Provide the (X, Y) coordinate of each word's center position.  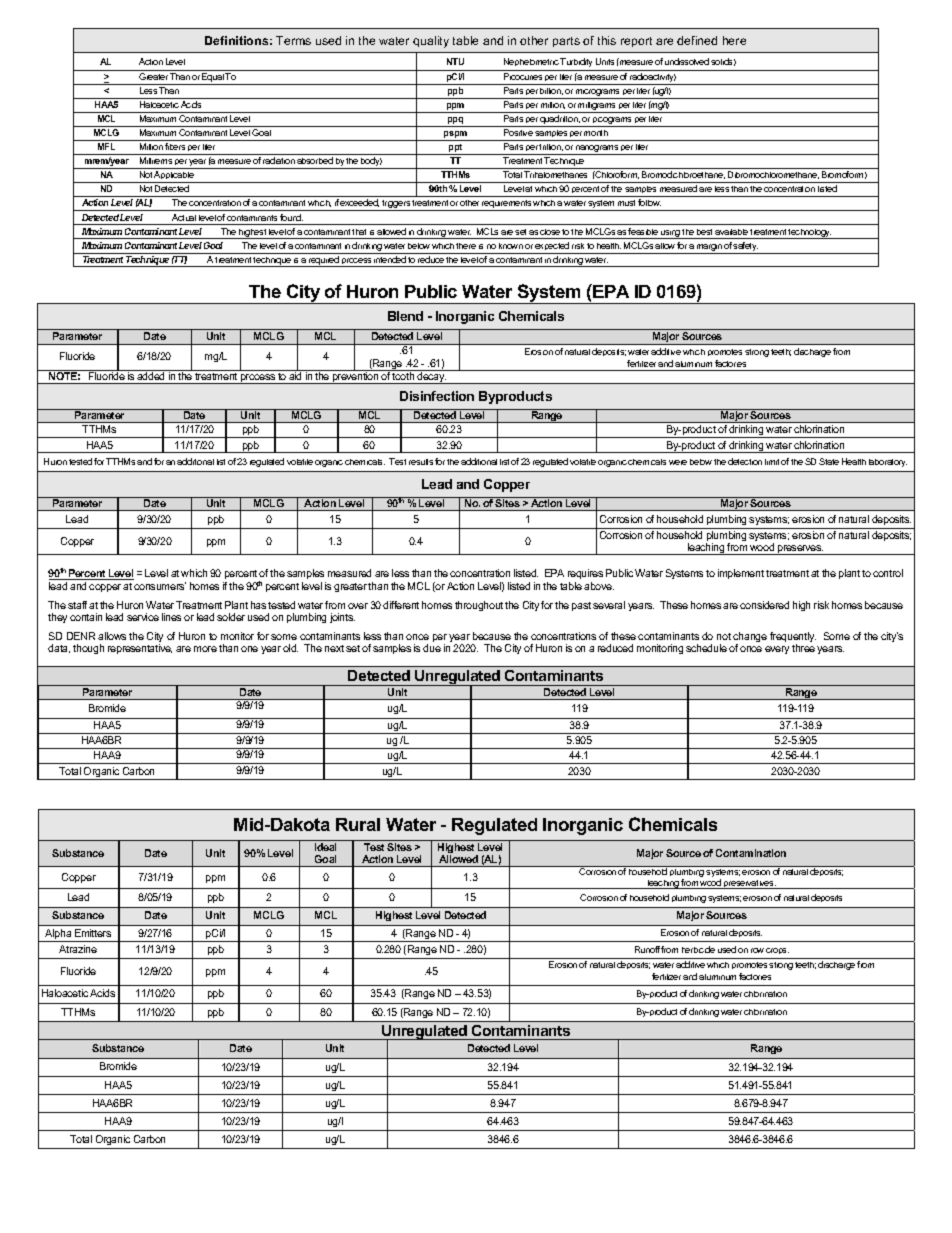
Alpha (58, 935)
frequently (793, 638)
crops (777, 951)
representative (140, 649)
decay (431, 377)
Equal (213, 79)
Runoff (647, 949)
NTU (455, 61)
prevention (356, 377)
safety (746, 248)
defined (697, 40)
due (432, 648)
